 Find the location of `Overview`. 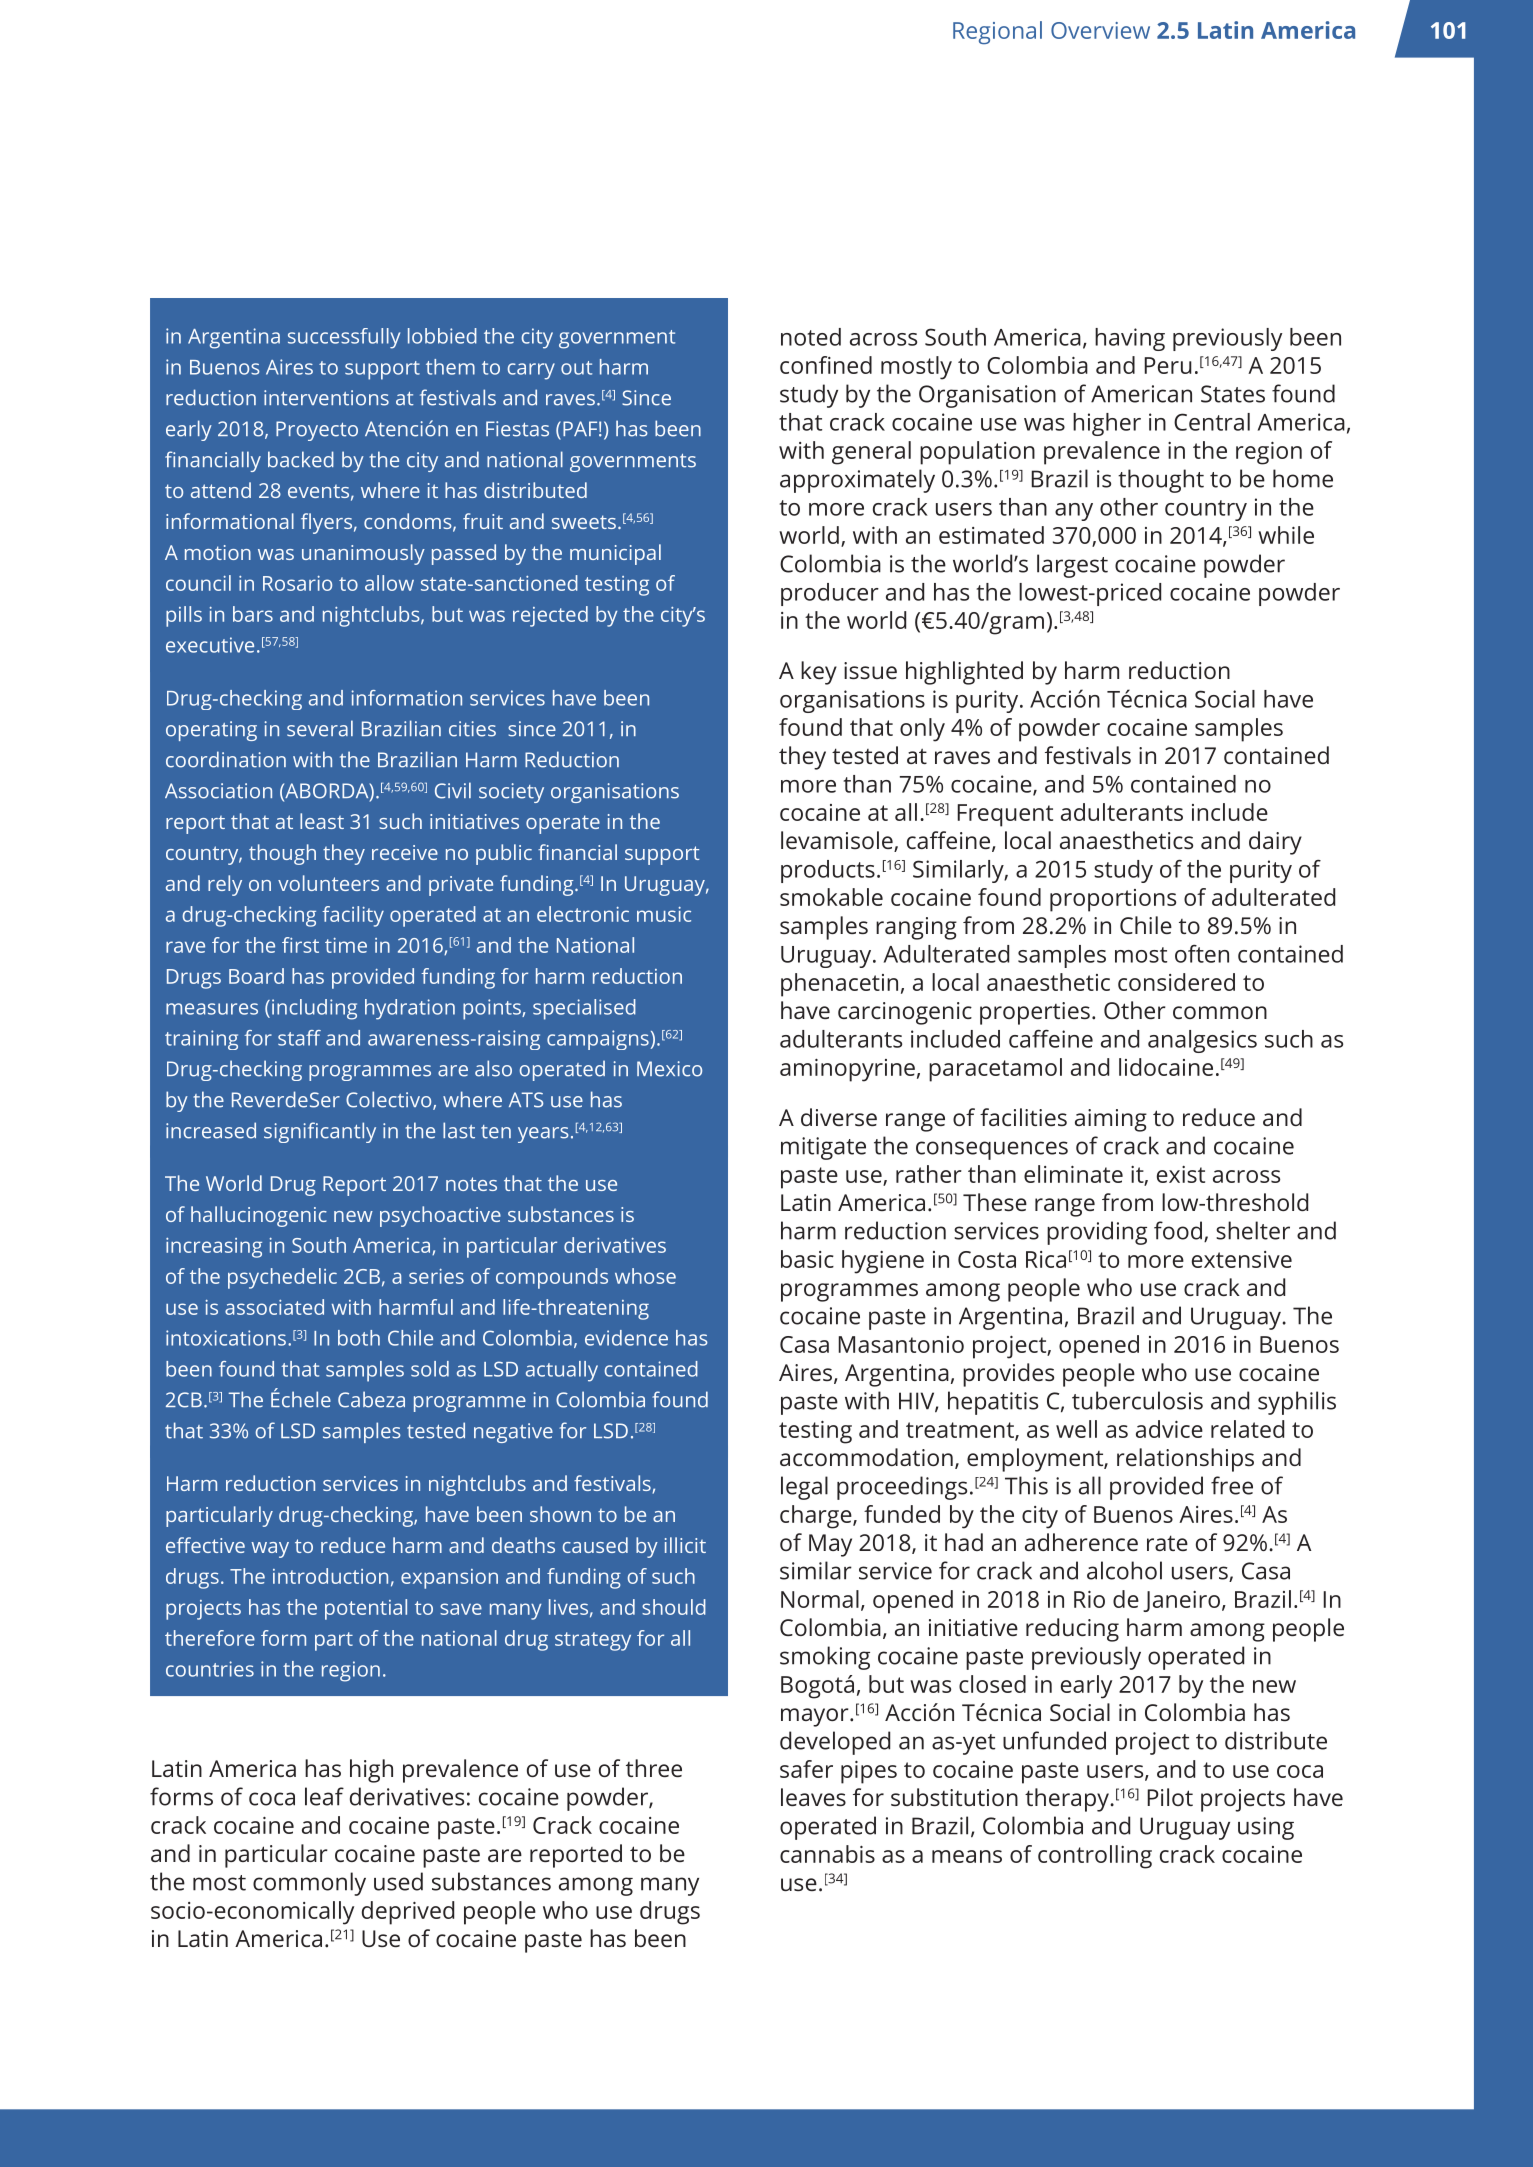

Overview is located at coordinates (1100, 30).
